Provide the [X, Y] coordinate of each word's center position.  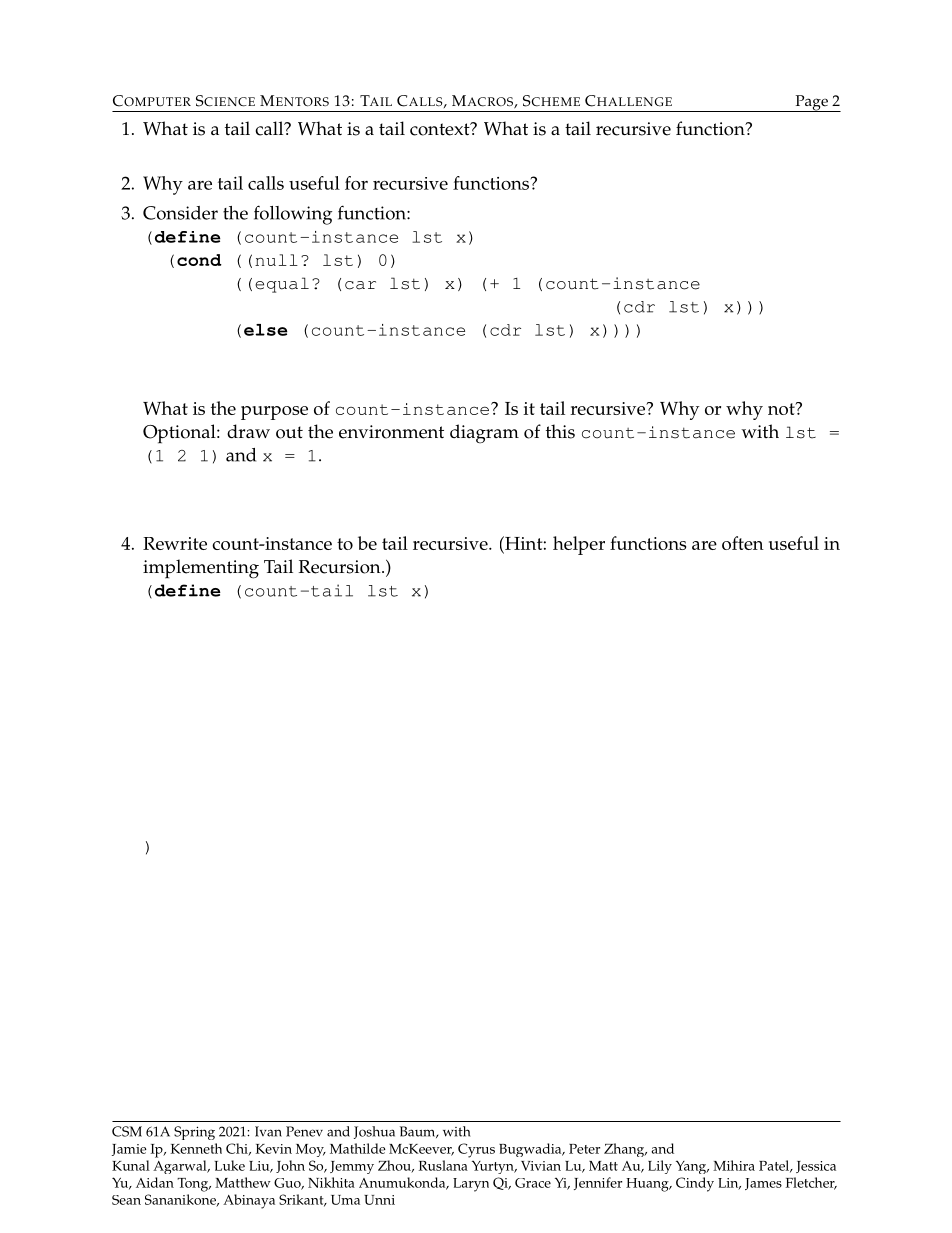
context [441, 129]
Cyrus [476, 1150]
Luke [229, 1165]
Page [811, 103]
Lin [729, 1184]
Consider [180, 213]
